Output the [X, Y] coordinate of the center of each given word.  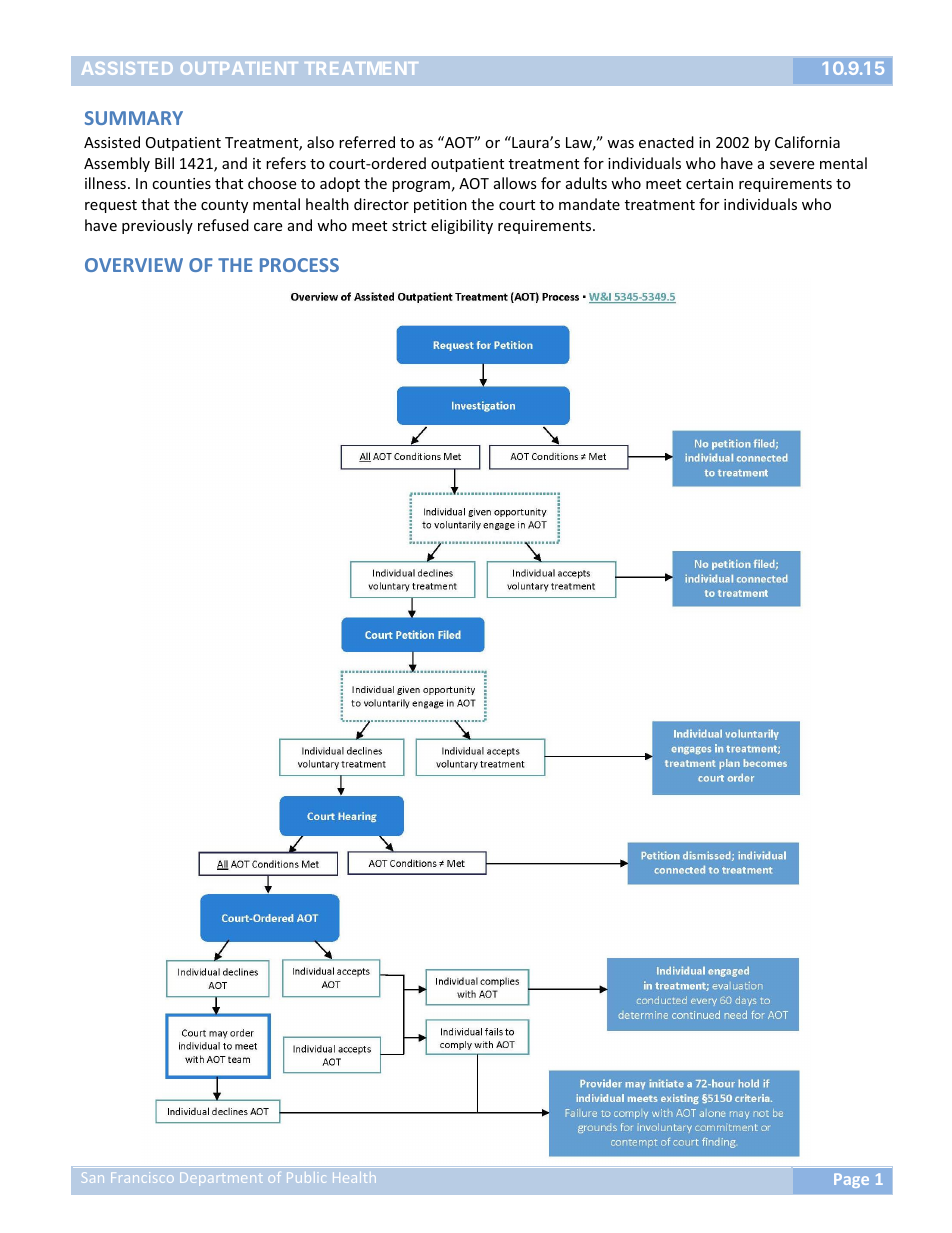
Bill [164, 163]
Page [851, 1180]
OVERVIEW [134, 265]
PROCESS [299, 265]
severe [792, 165]
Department [221, 1178]
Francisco [142, 1177]
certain [709, 183]
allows [515, 183]
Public [306, 1178]
